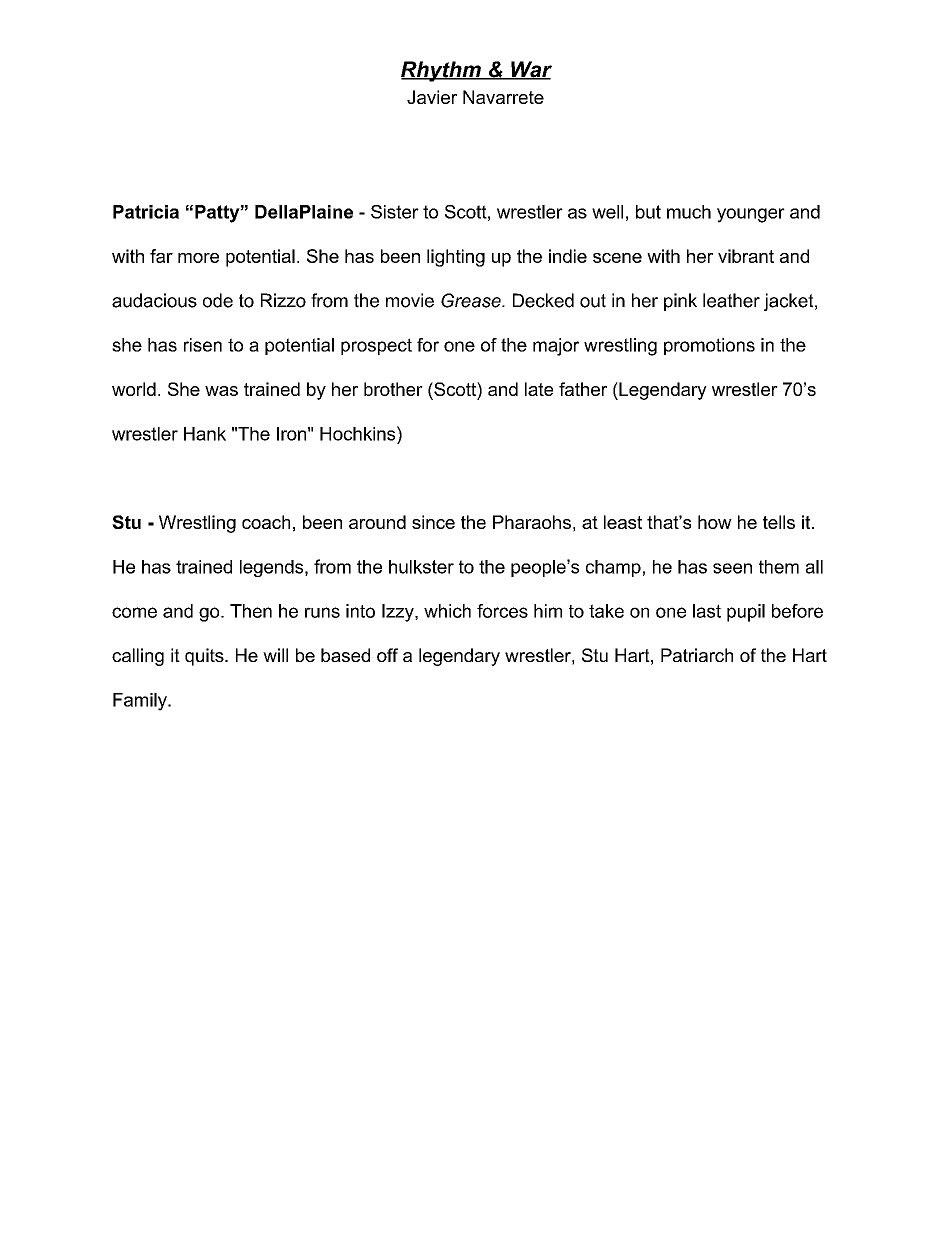 The width and height of the image is (952, 1233). Describe the element at coordinates (266, 522) in the image. I see `coach` at that location.
